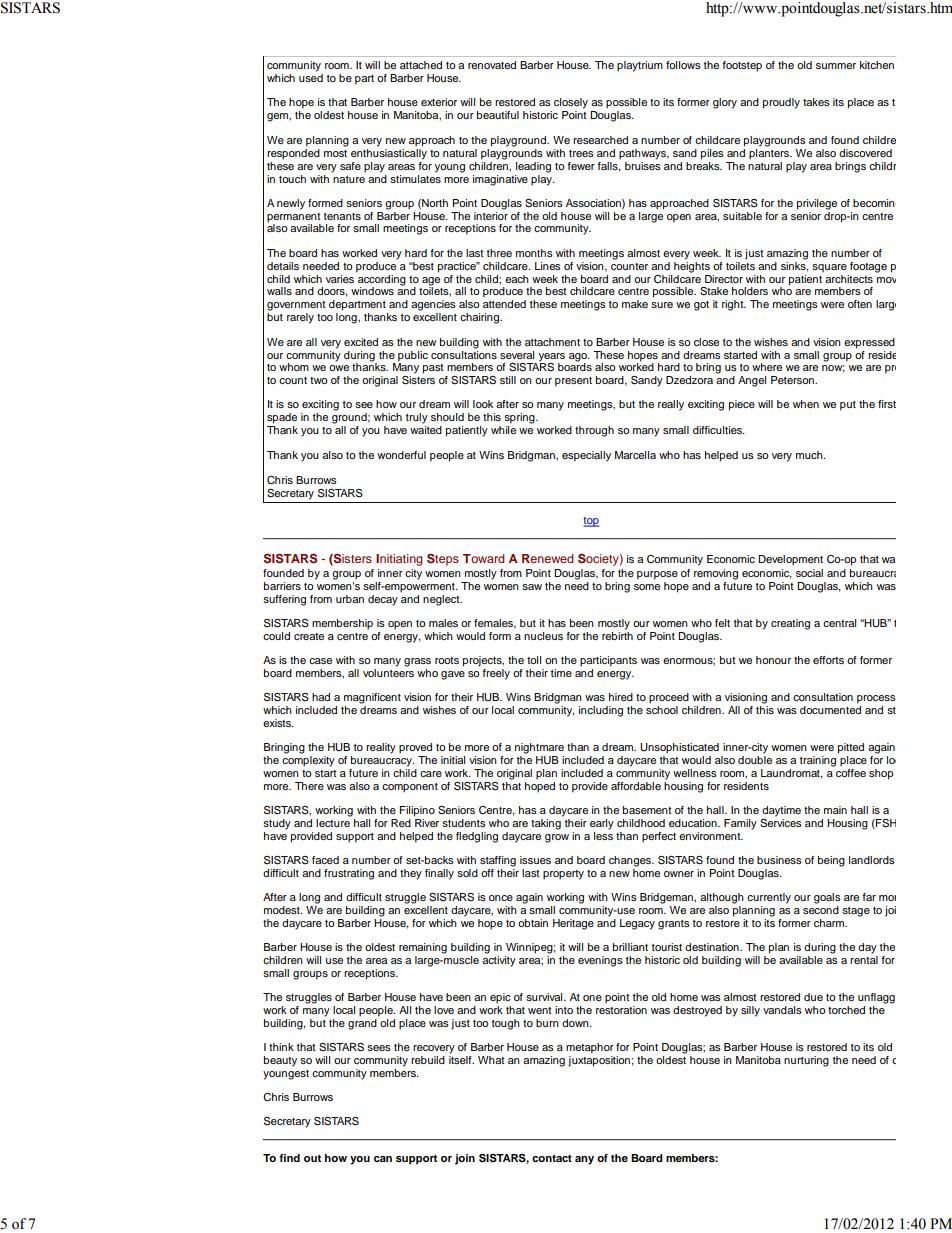 The image size is (952, 1233). Describe the element at coordinates (829, 268) in the page. I see `square` at that location.
